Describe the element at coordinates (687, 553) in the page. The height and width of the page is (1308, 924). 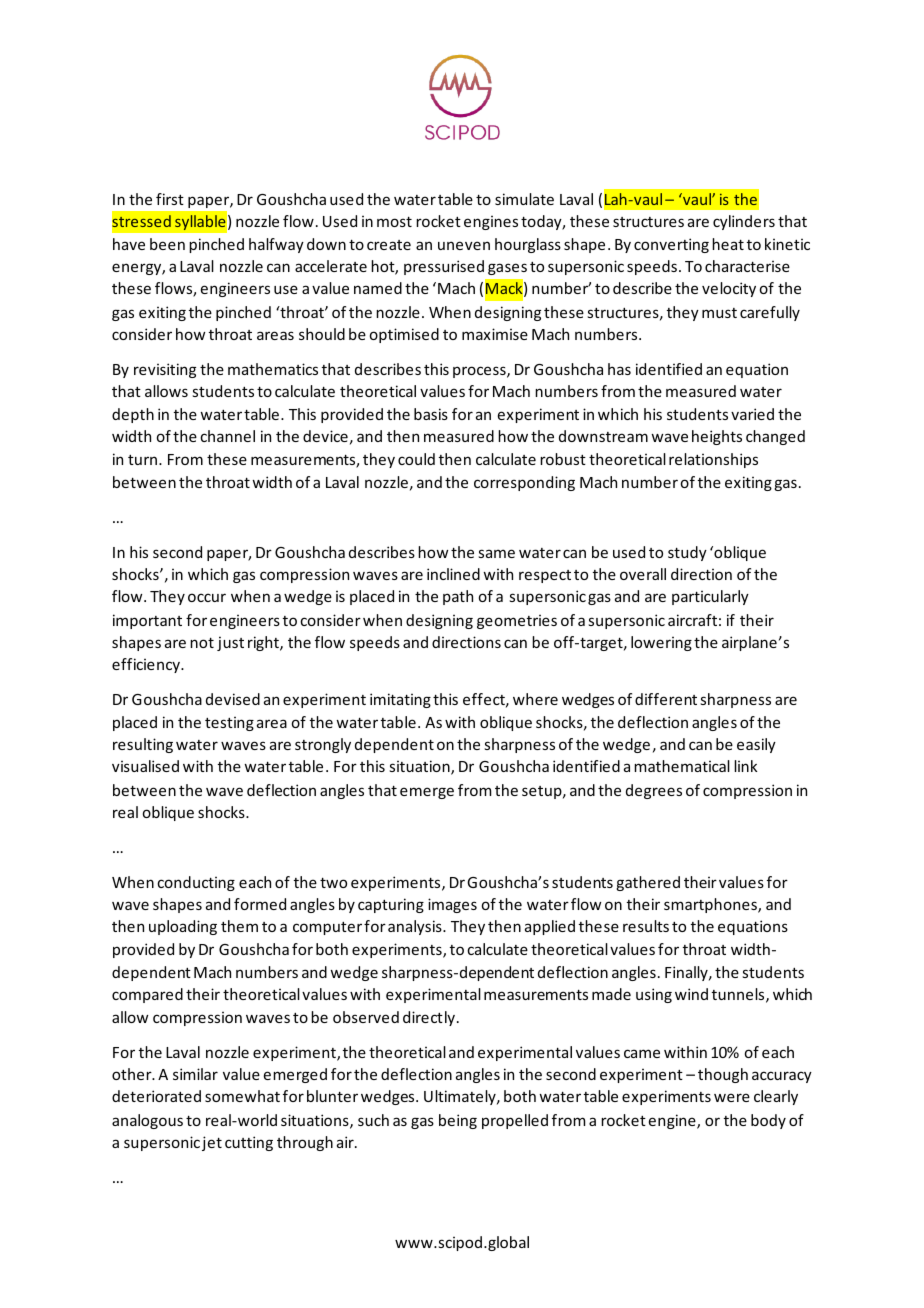
I see `study` at that location.
